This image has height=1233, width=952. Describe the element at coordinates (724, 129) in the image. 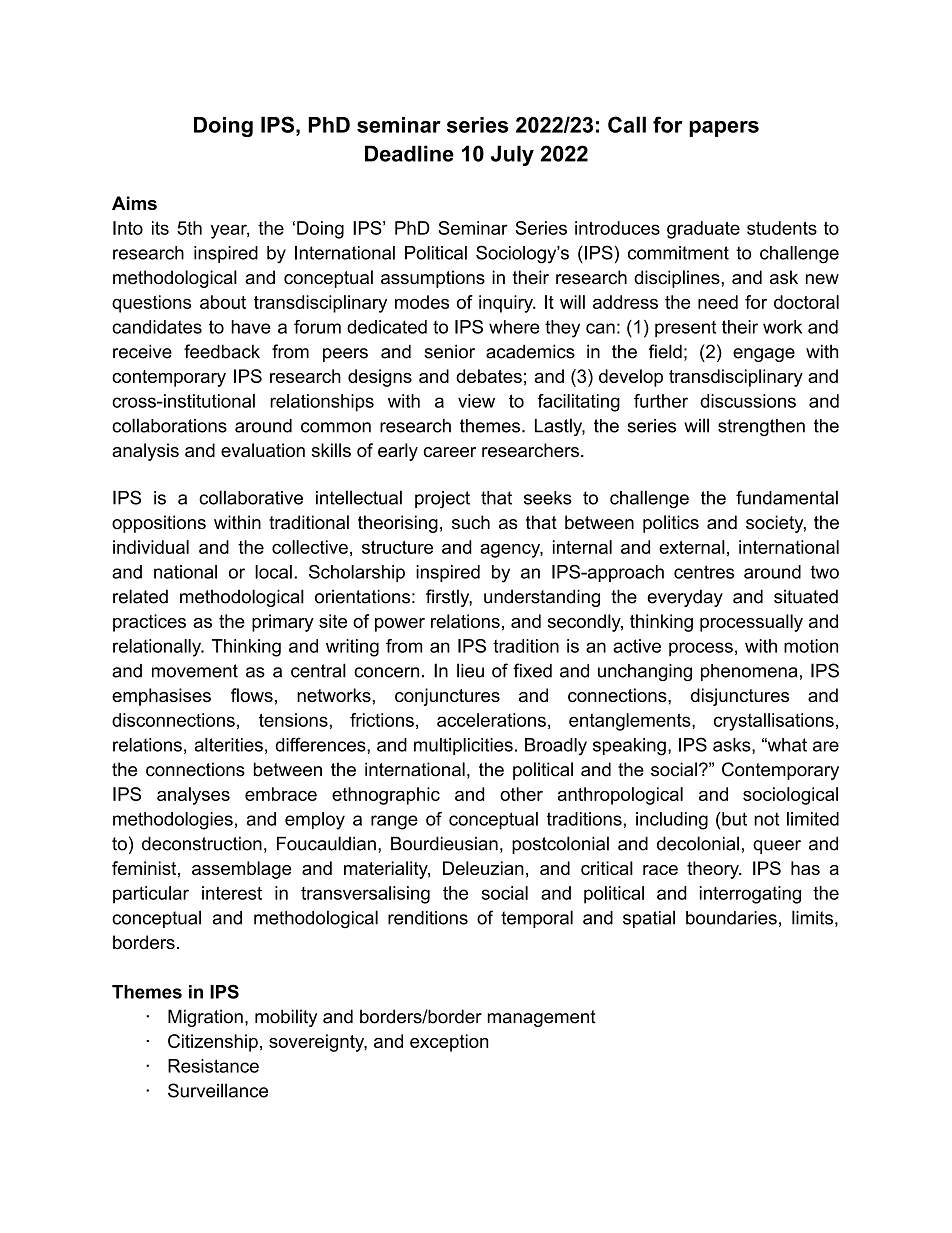

I see `papers` at that location.
